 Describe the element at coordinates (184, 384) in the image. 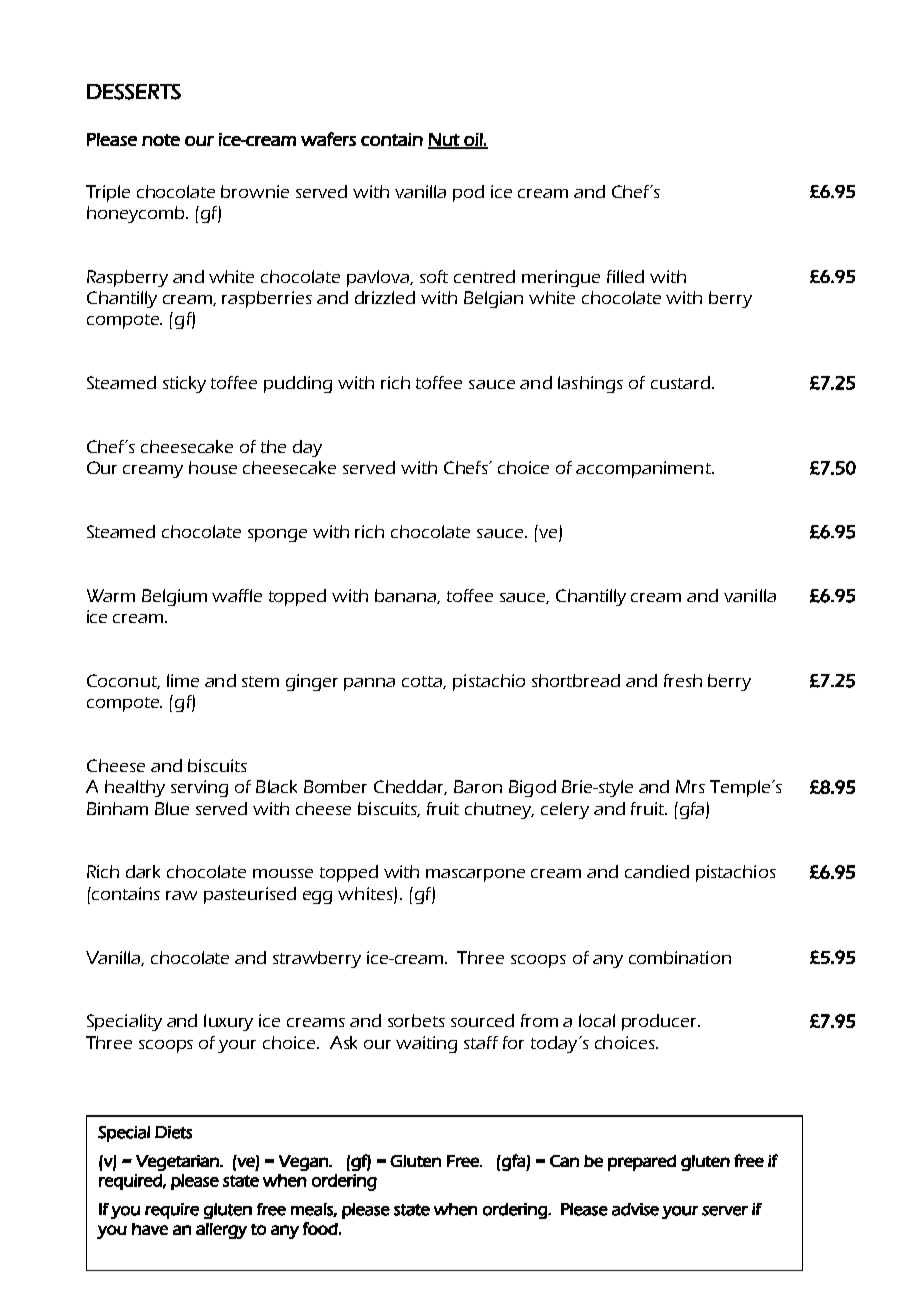

I see `sticky` at that location.
